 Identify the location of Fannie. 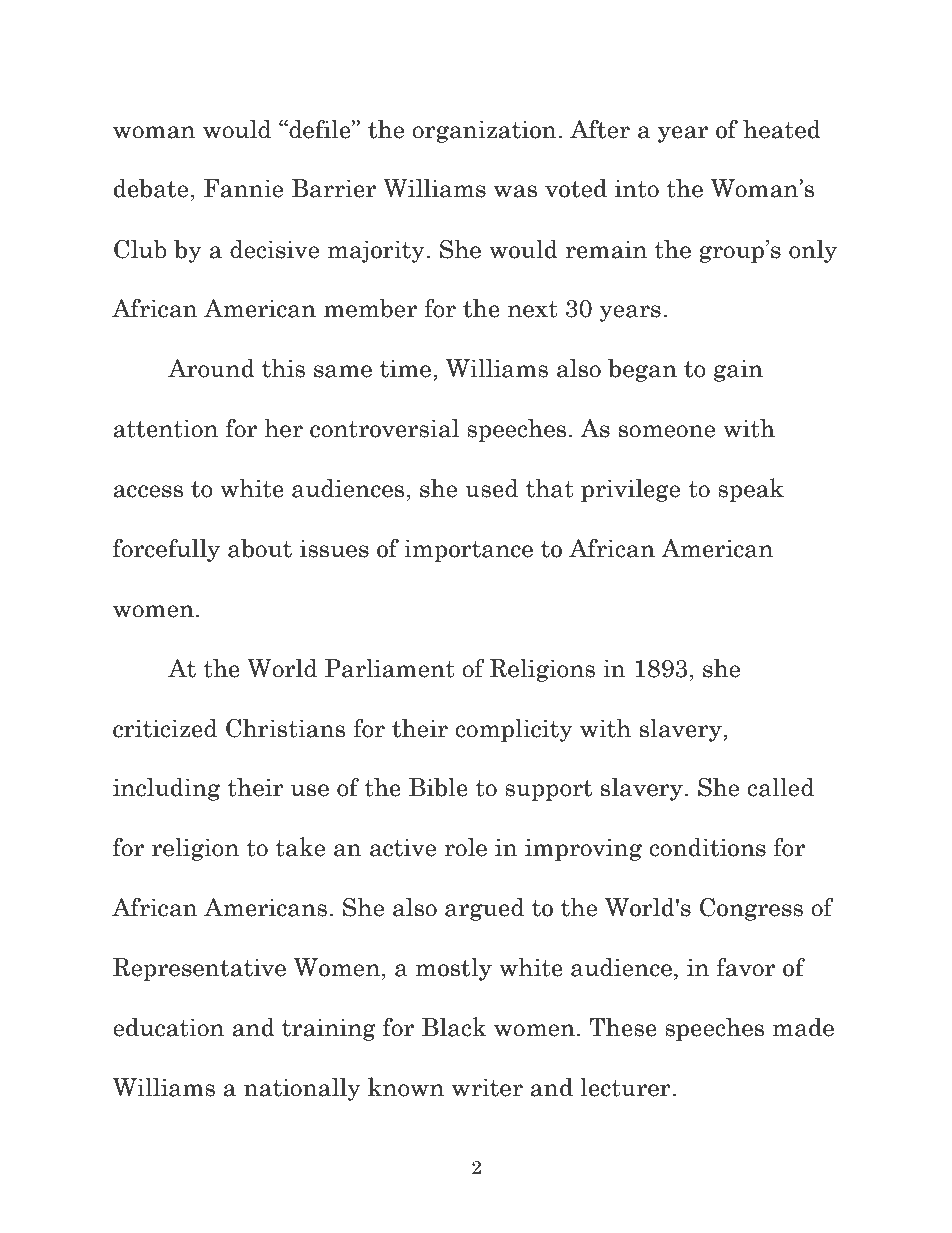
(243, 188).
